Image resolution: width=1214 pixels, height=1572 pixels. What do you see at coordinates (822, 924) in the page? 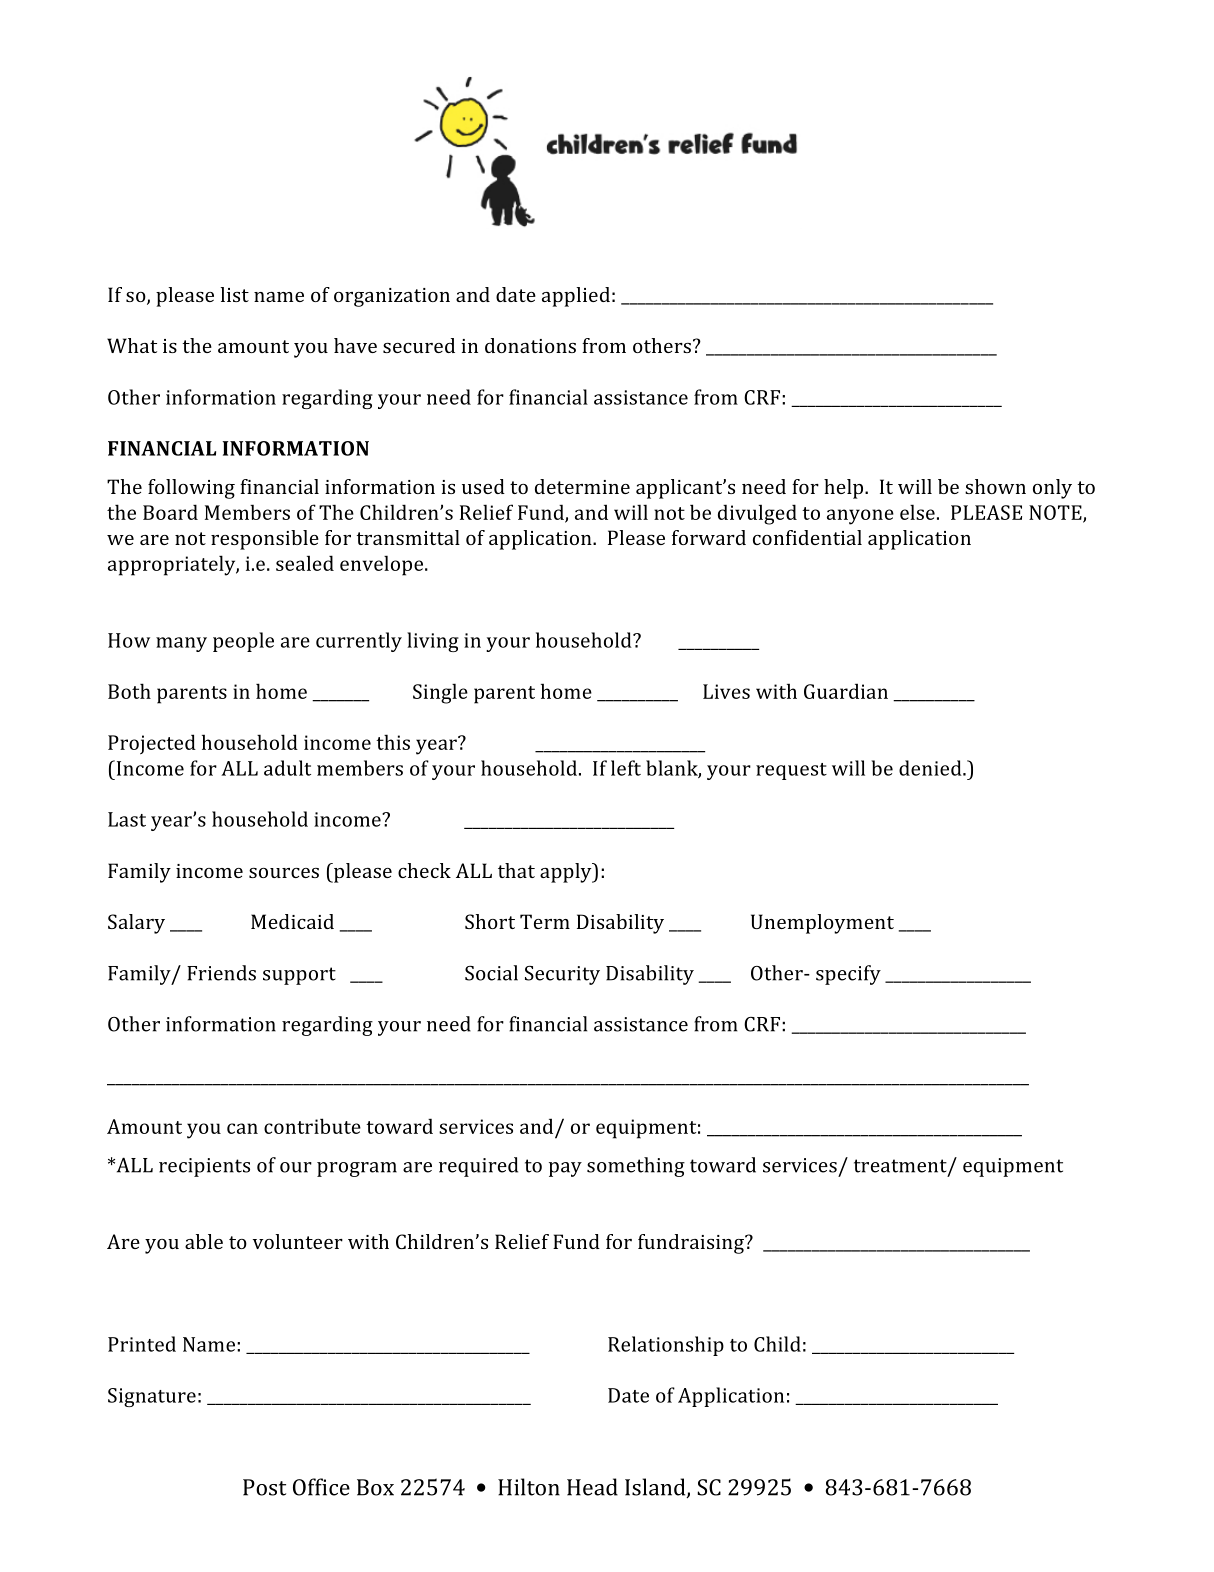
I see `Unemployment` at bounding box center [822, 924].
